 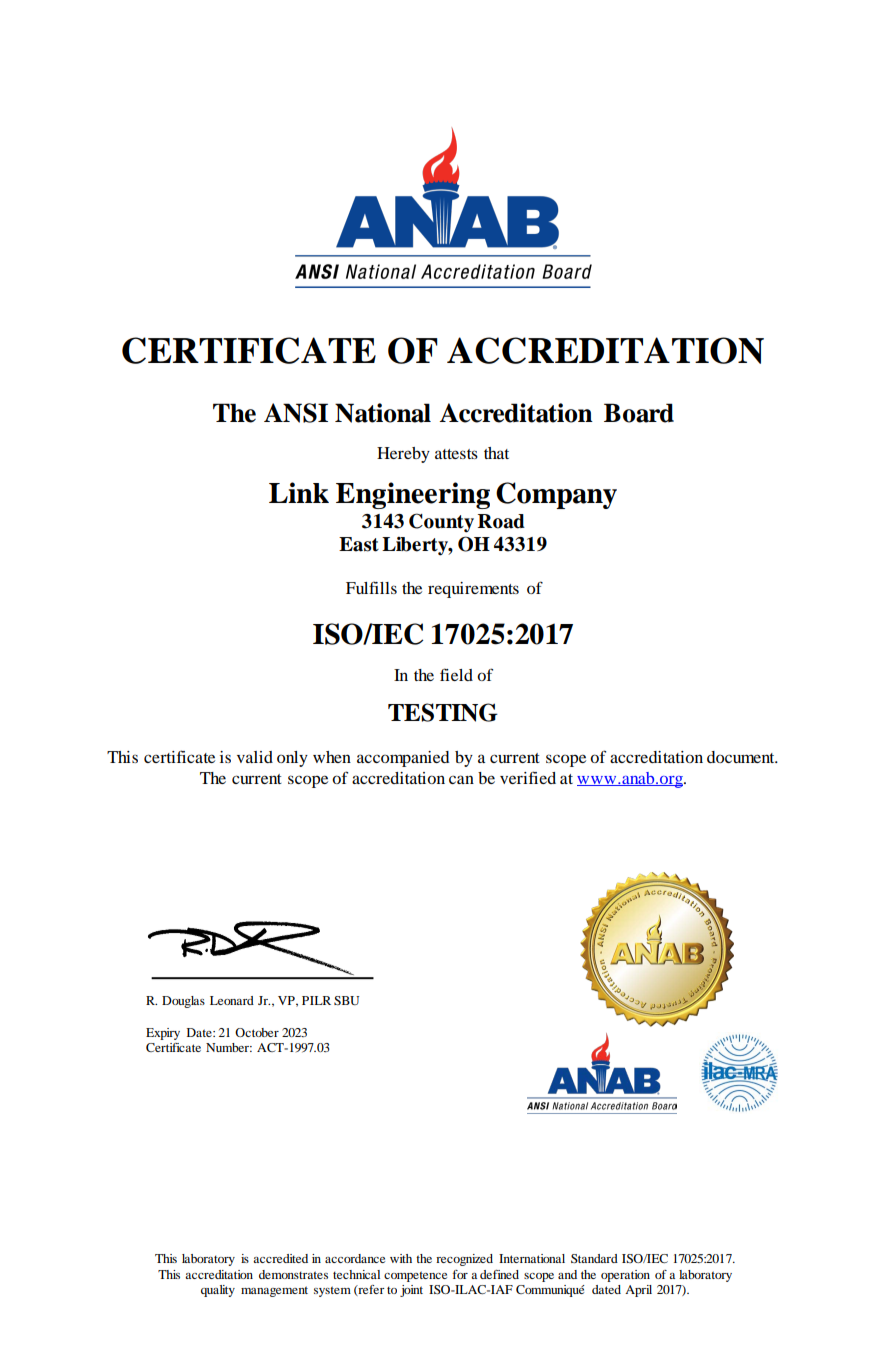 I want to click on valid, so click(x=255, y=757).
